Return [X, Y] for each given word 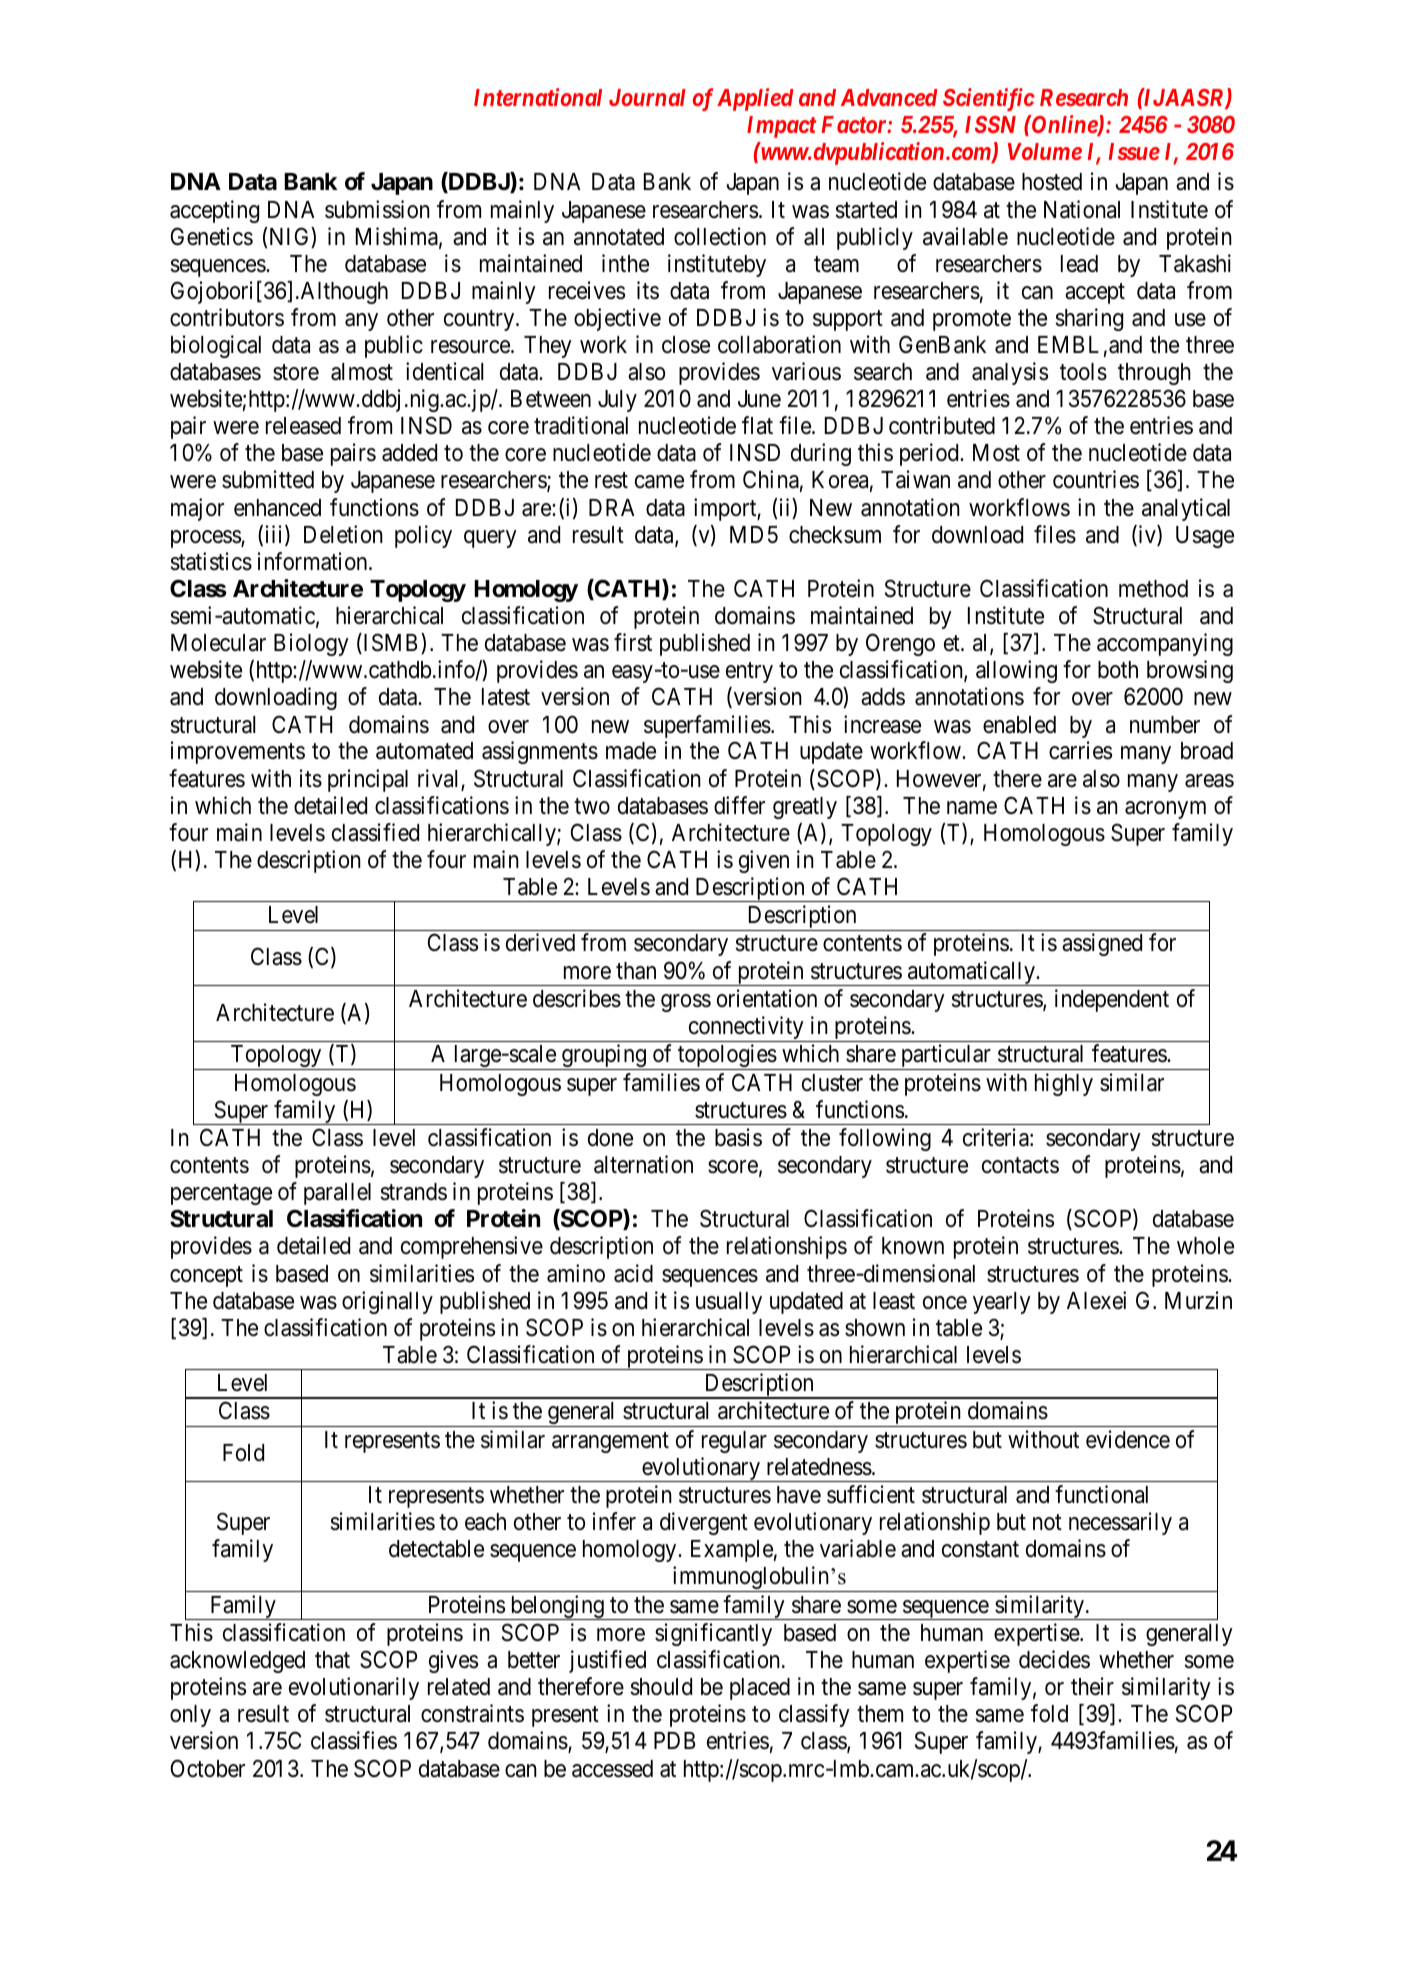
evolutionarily [354, 1688]
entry [749, 673]
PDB [674, 1740]
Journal [647, 97]
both [1118, 670]
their [1092, 1686]
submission [377, 209]
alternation [643, 1164]
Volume [1045, 151]
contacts [1020, 1166]
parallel [337, 1194]
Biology [311, 644]
